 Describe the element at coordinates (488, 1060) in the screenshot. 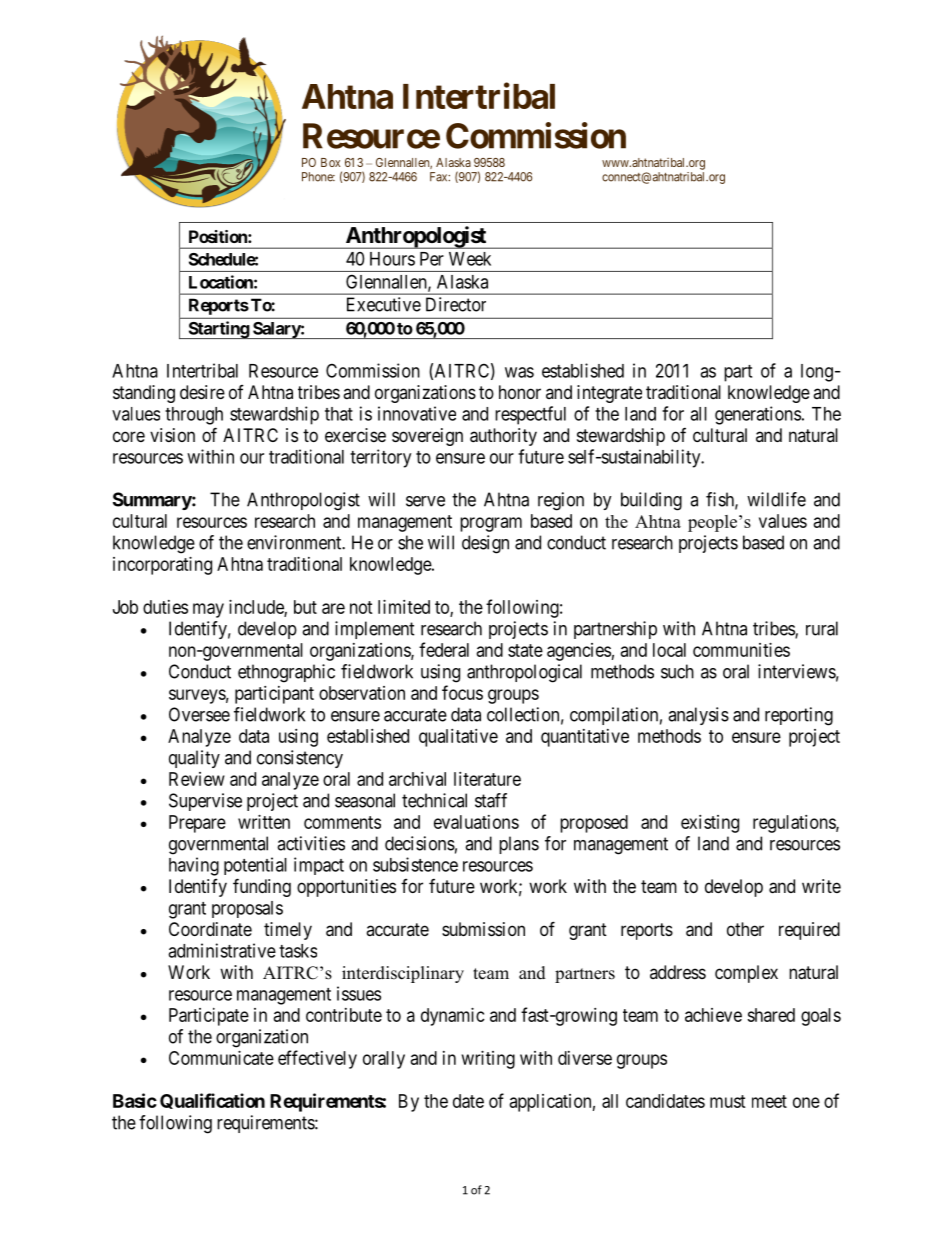

I see `writing` at that location.
